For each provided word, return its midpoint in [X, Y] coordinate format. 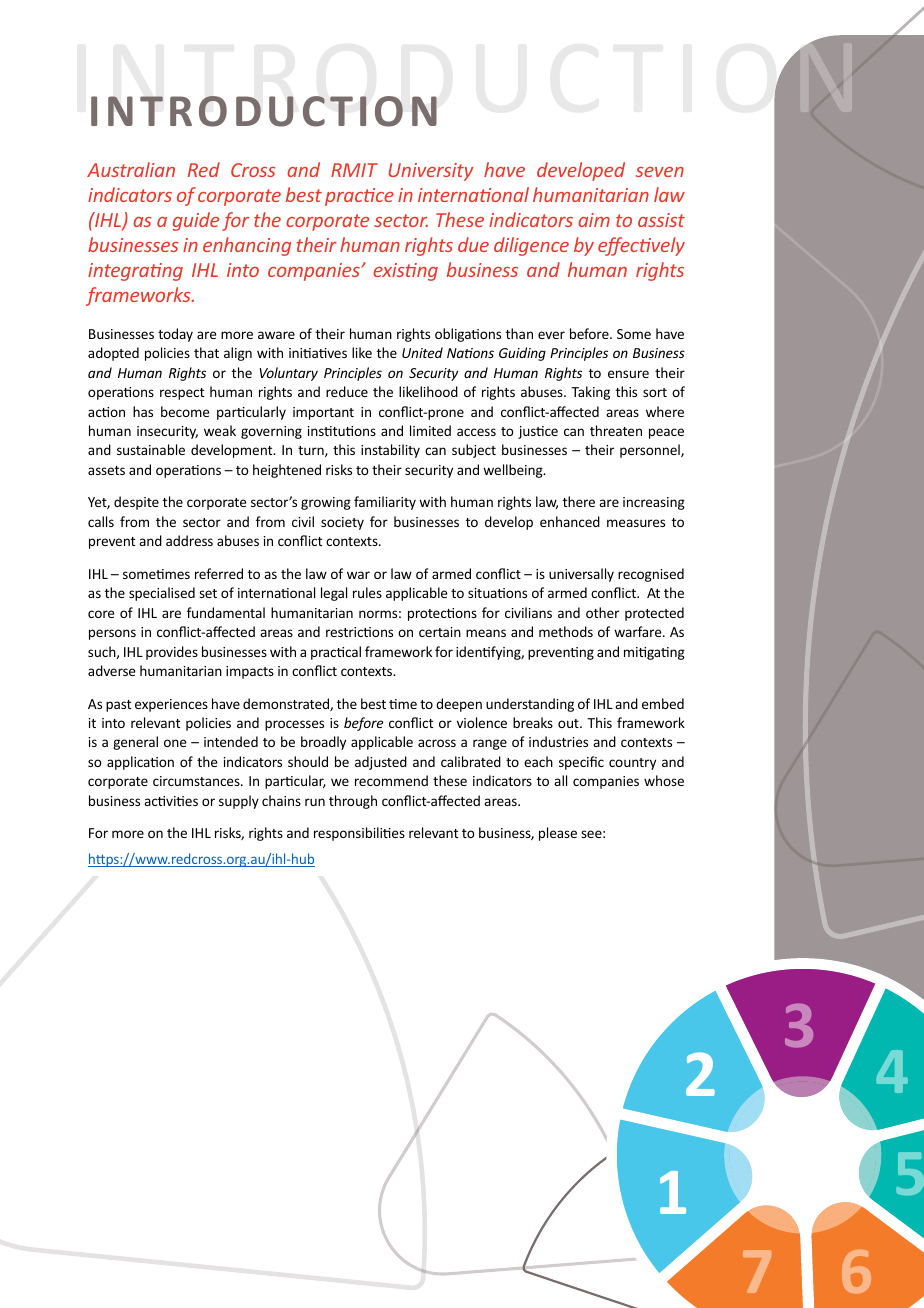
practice [359, 197]
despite [136, 503]
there [579, 501]
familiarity [385, 503]
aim [594, 220]
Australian [131, 169]
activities [171, 801]
